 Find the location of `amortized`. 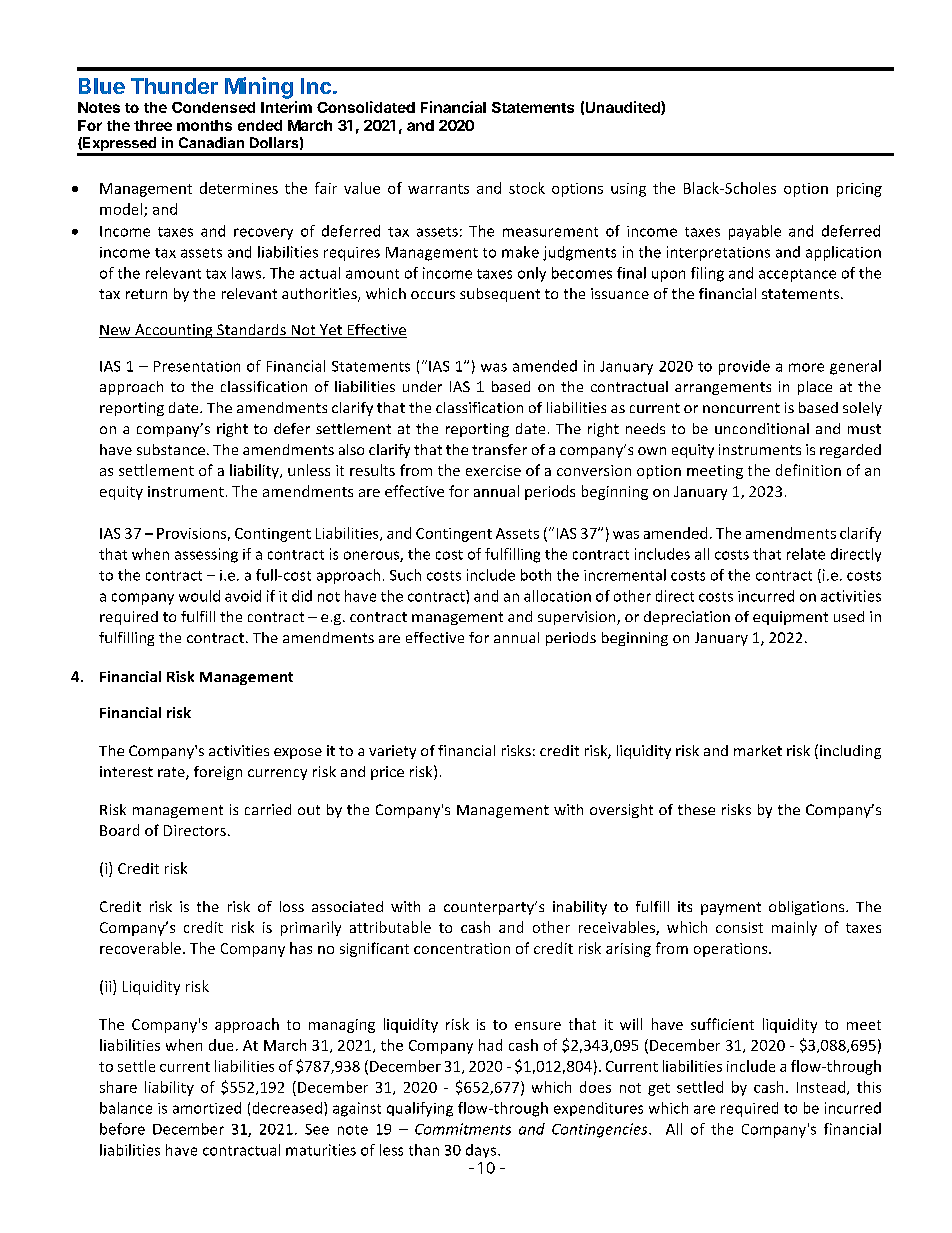

amortized is located at coordinates (207, 1108).
